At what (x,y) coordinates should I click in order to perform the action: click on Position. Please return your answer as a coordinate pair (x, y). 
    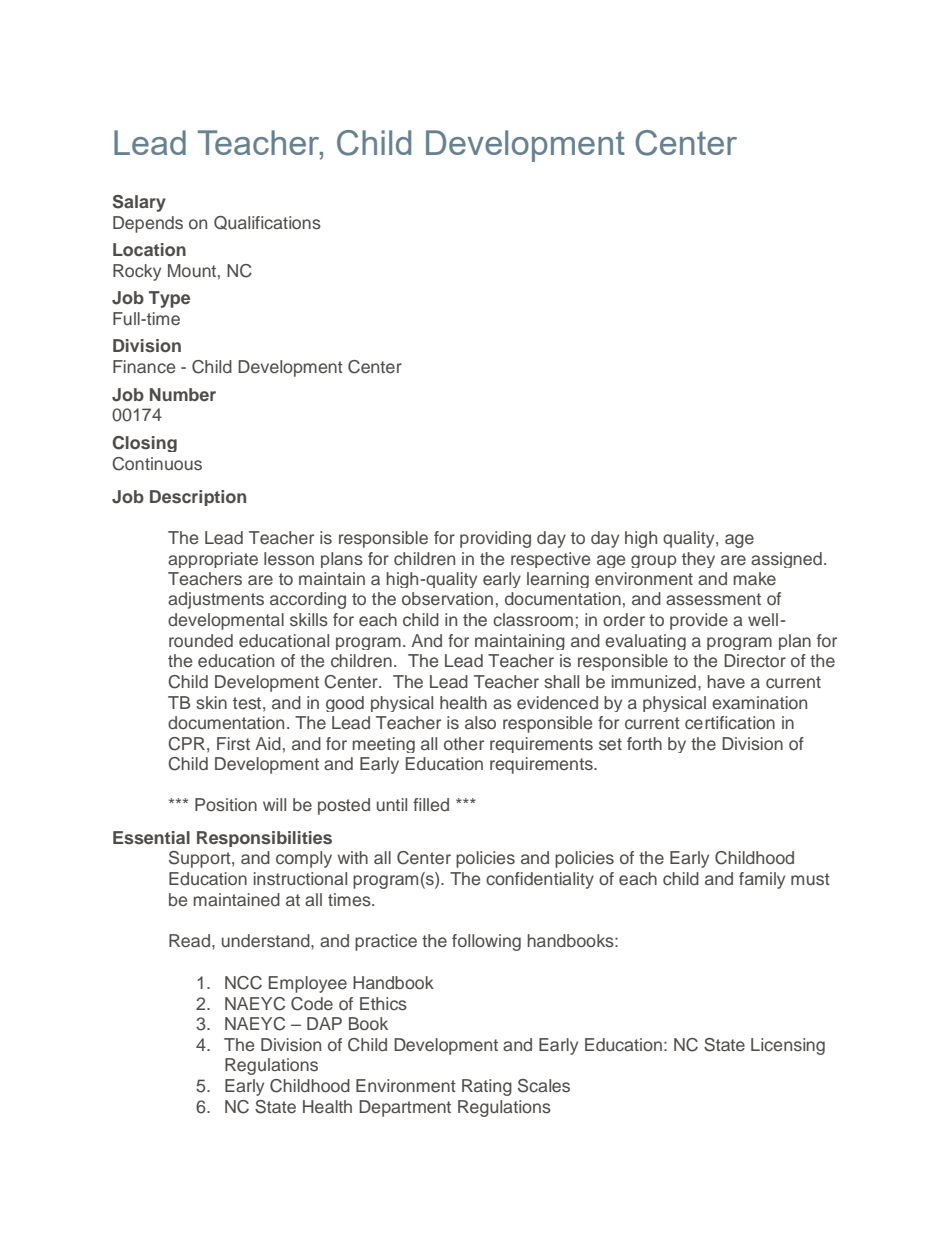
    Looking at the image, I should click on (226, 805).
